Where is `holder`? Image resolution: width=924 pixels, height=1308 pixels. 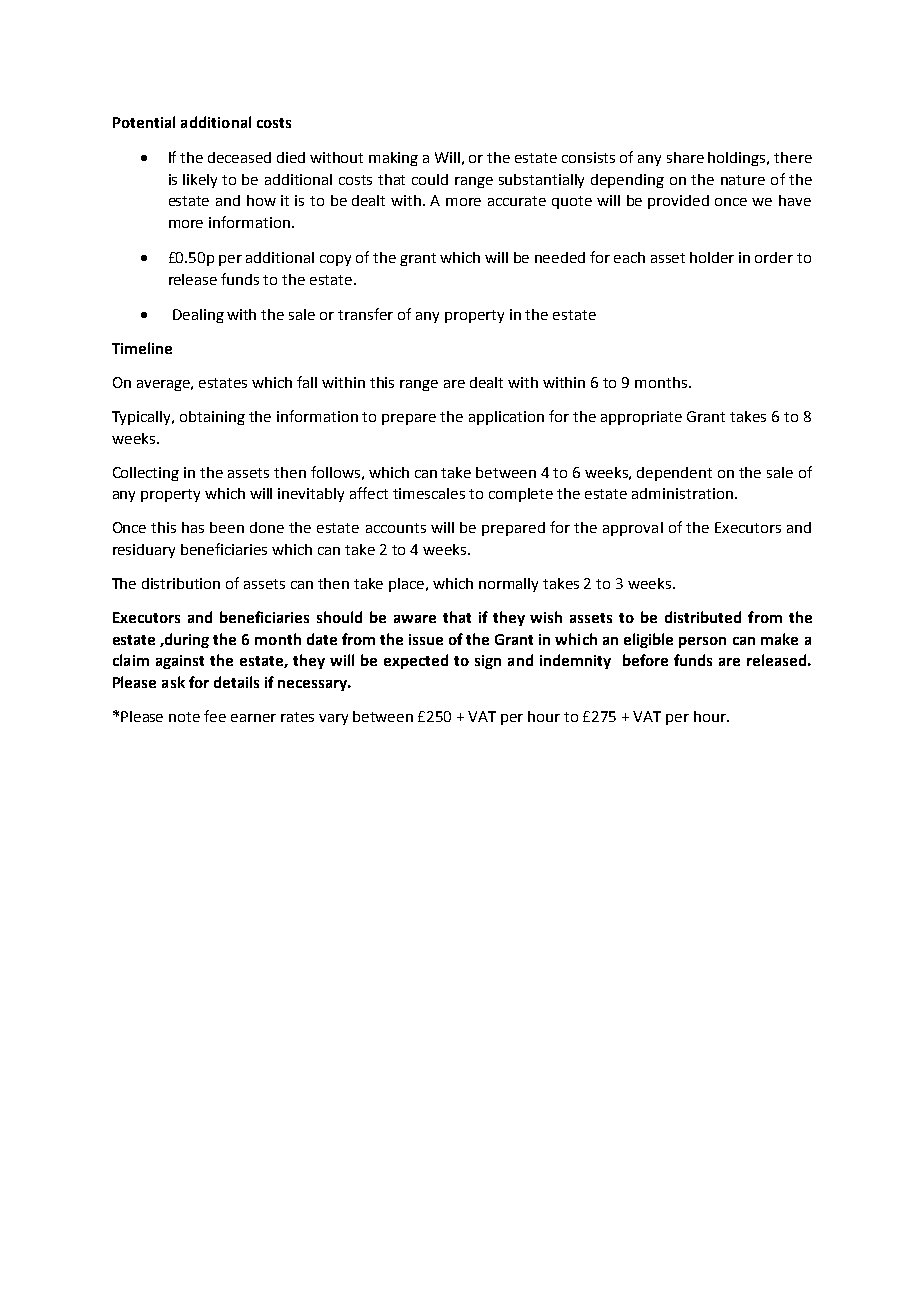 holder is located at coordinates (712, 257).
